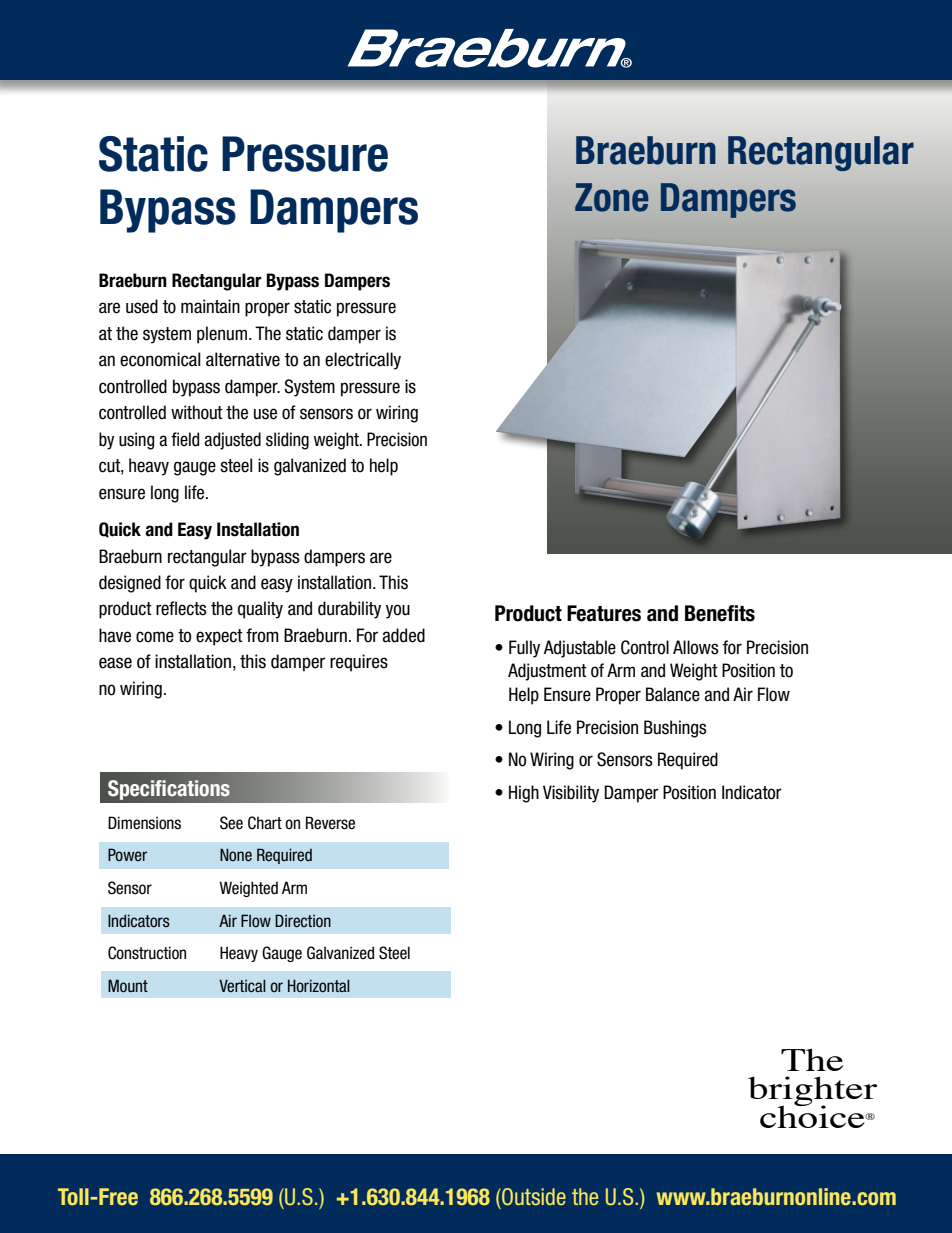 The image size is (952, 1233). What do you see at coordinates (524, 794) in the screenshot?
I see `High` at bounding box center [524, 794].
